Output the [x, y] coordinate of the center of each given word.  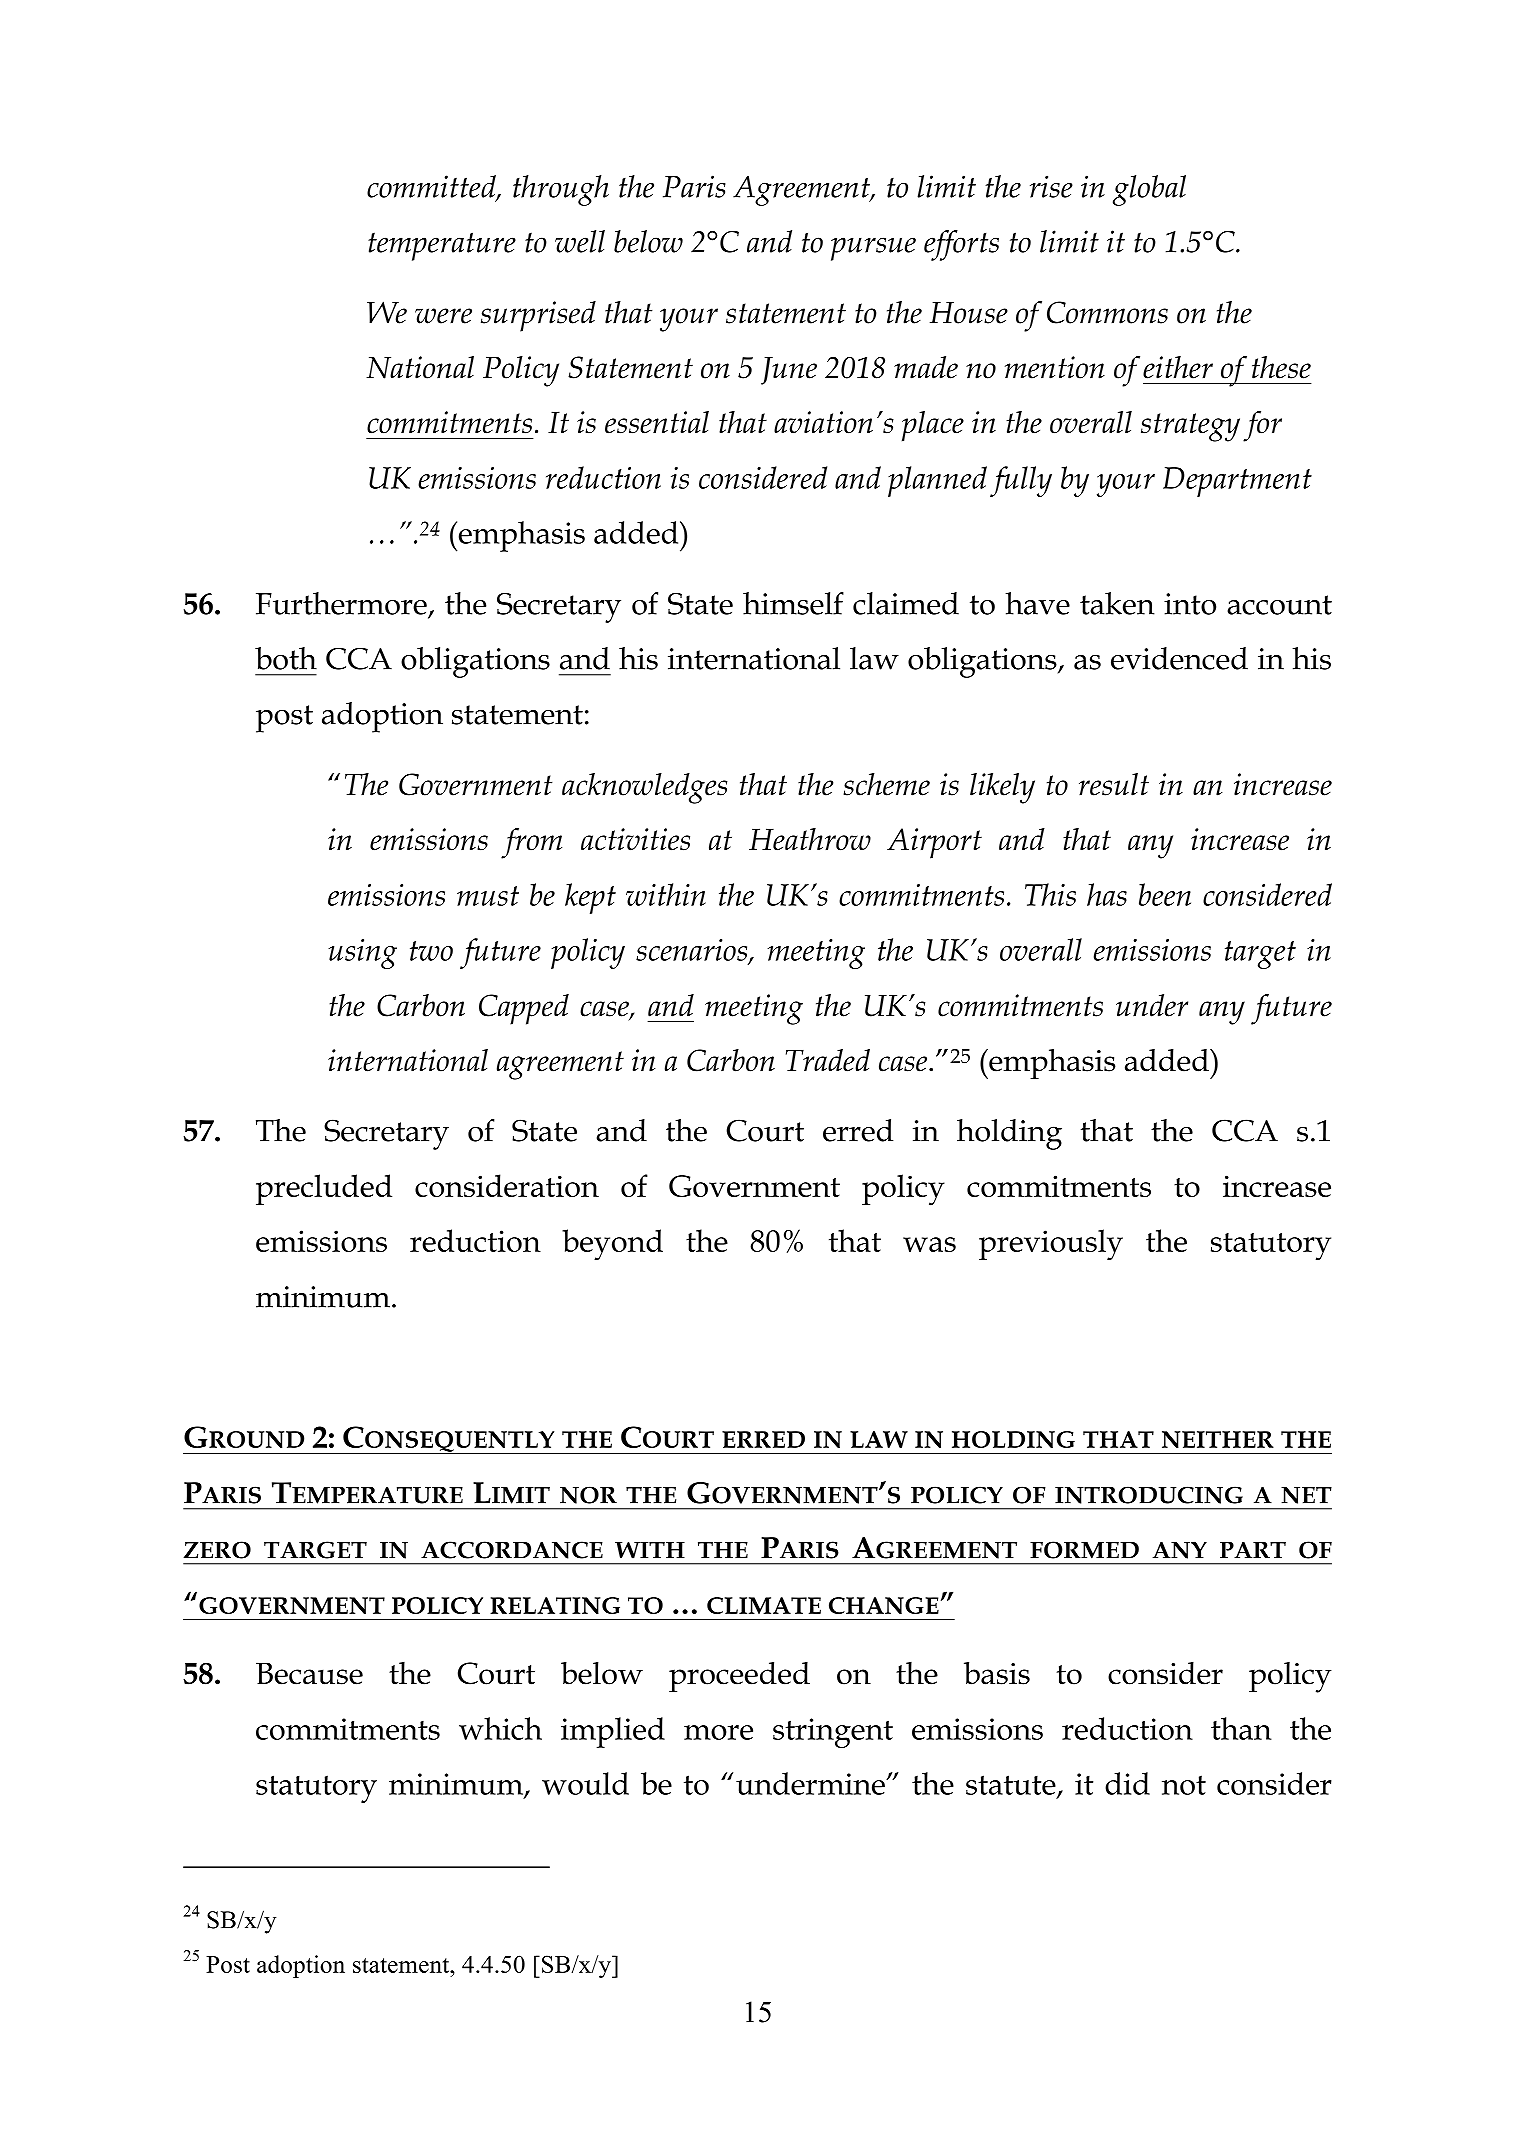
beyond [612, 1245]
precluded [324, 1189]
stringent [833, 1733]
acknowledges [644, 788]
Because [309, 1673]
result [1114, 784]
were [443, 316]
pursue [873, 249]
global [1149, 190]
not [1184, 1785]
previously [1051, 1245]
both [286, 658]
